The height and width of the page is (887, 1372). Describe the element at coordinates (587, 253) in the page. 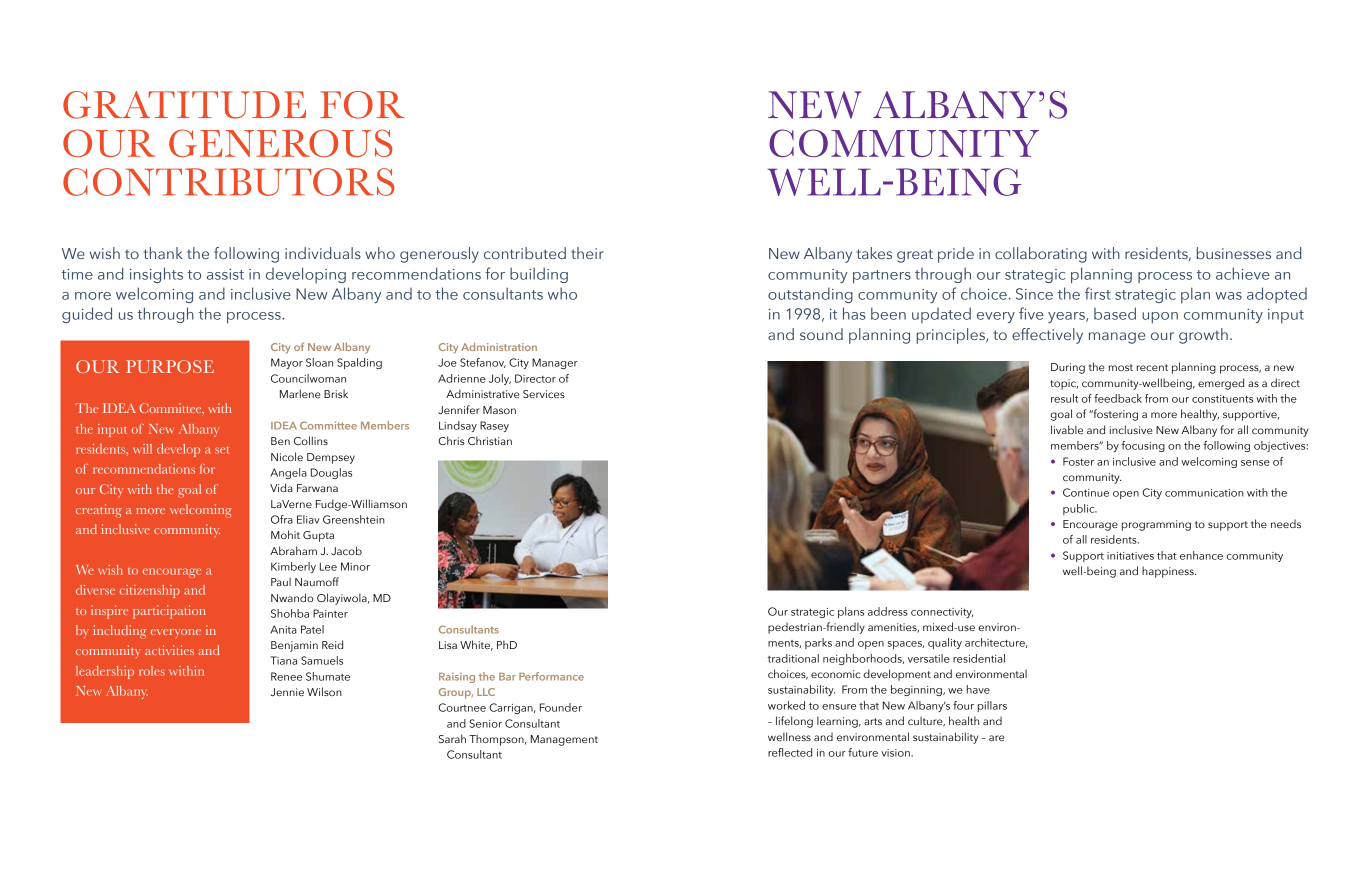

I see `their` at that location.
